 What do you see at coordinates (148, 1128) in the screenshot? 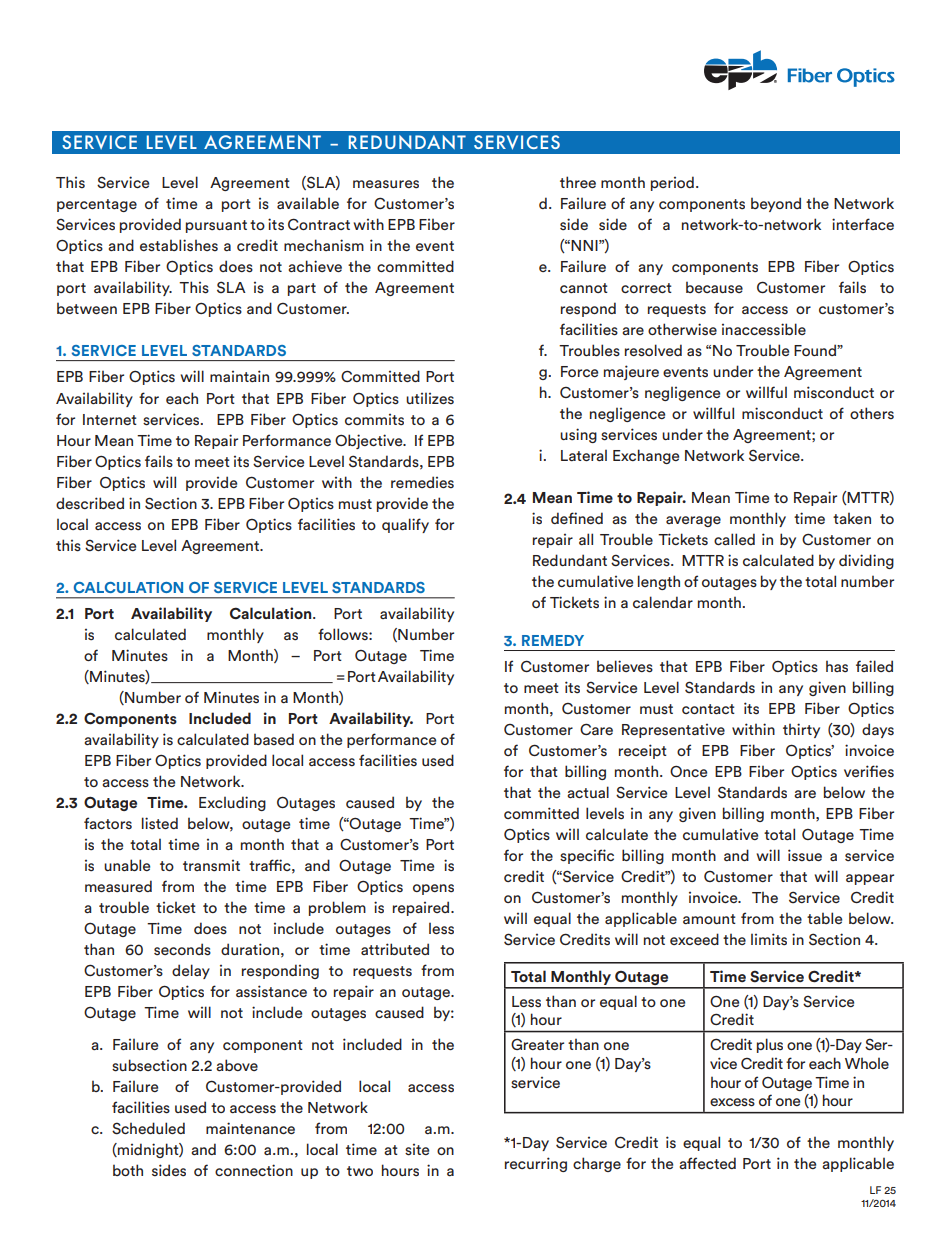
I see `Scheduled` at bounding box center [148, 1128].
